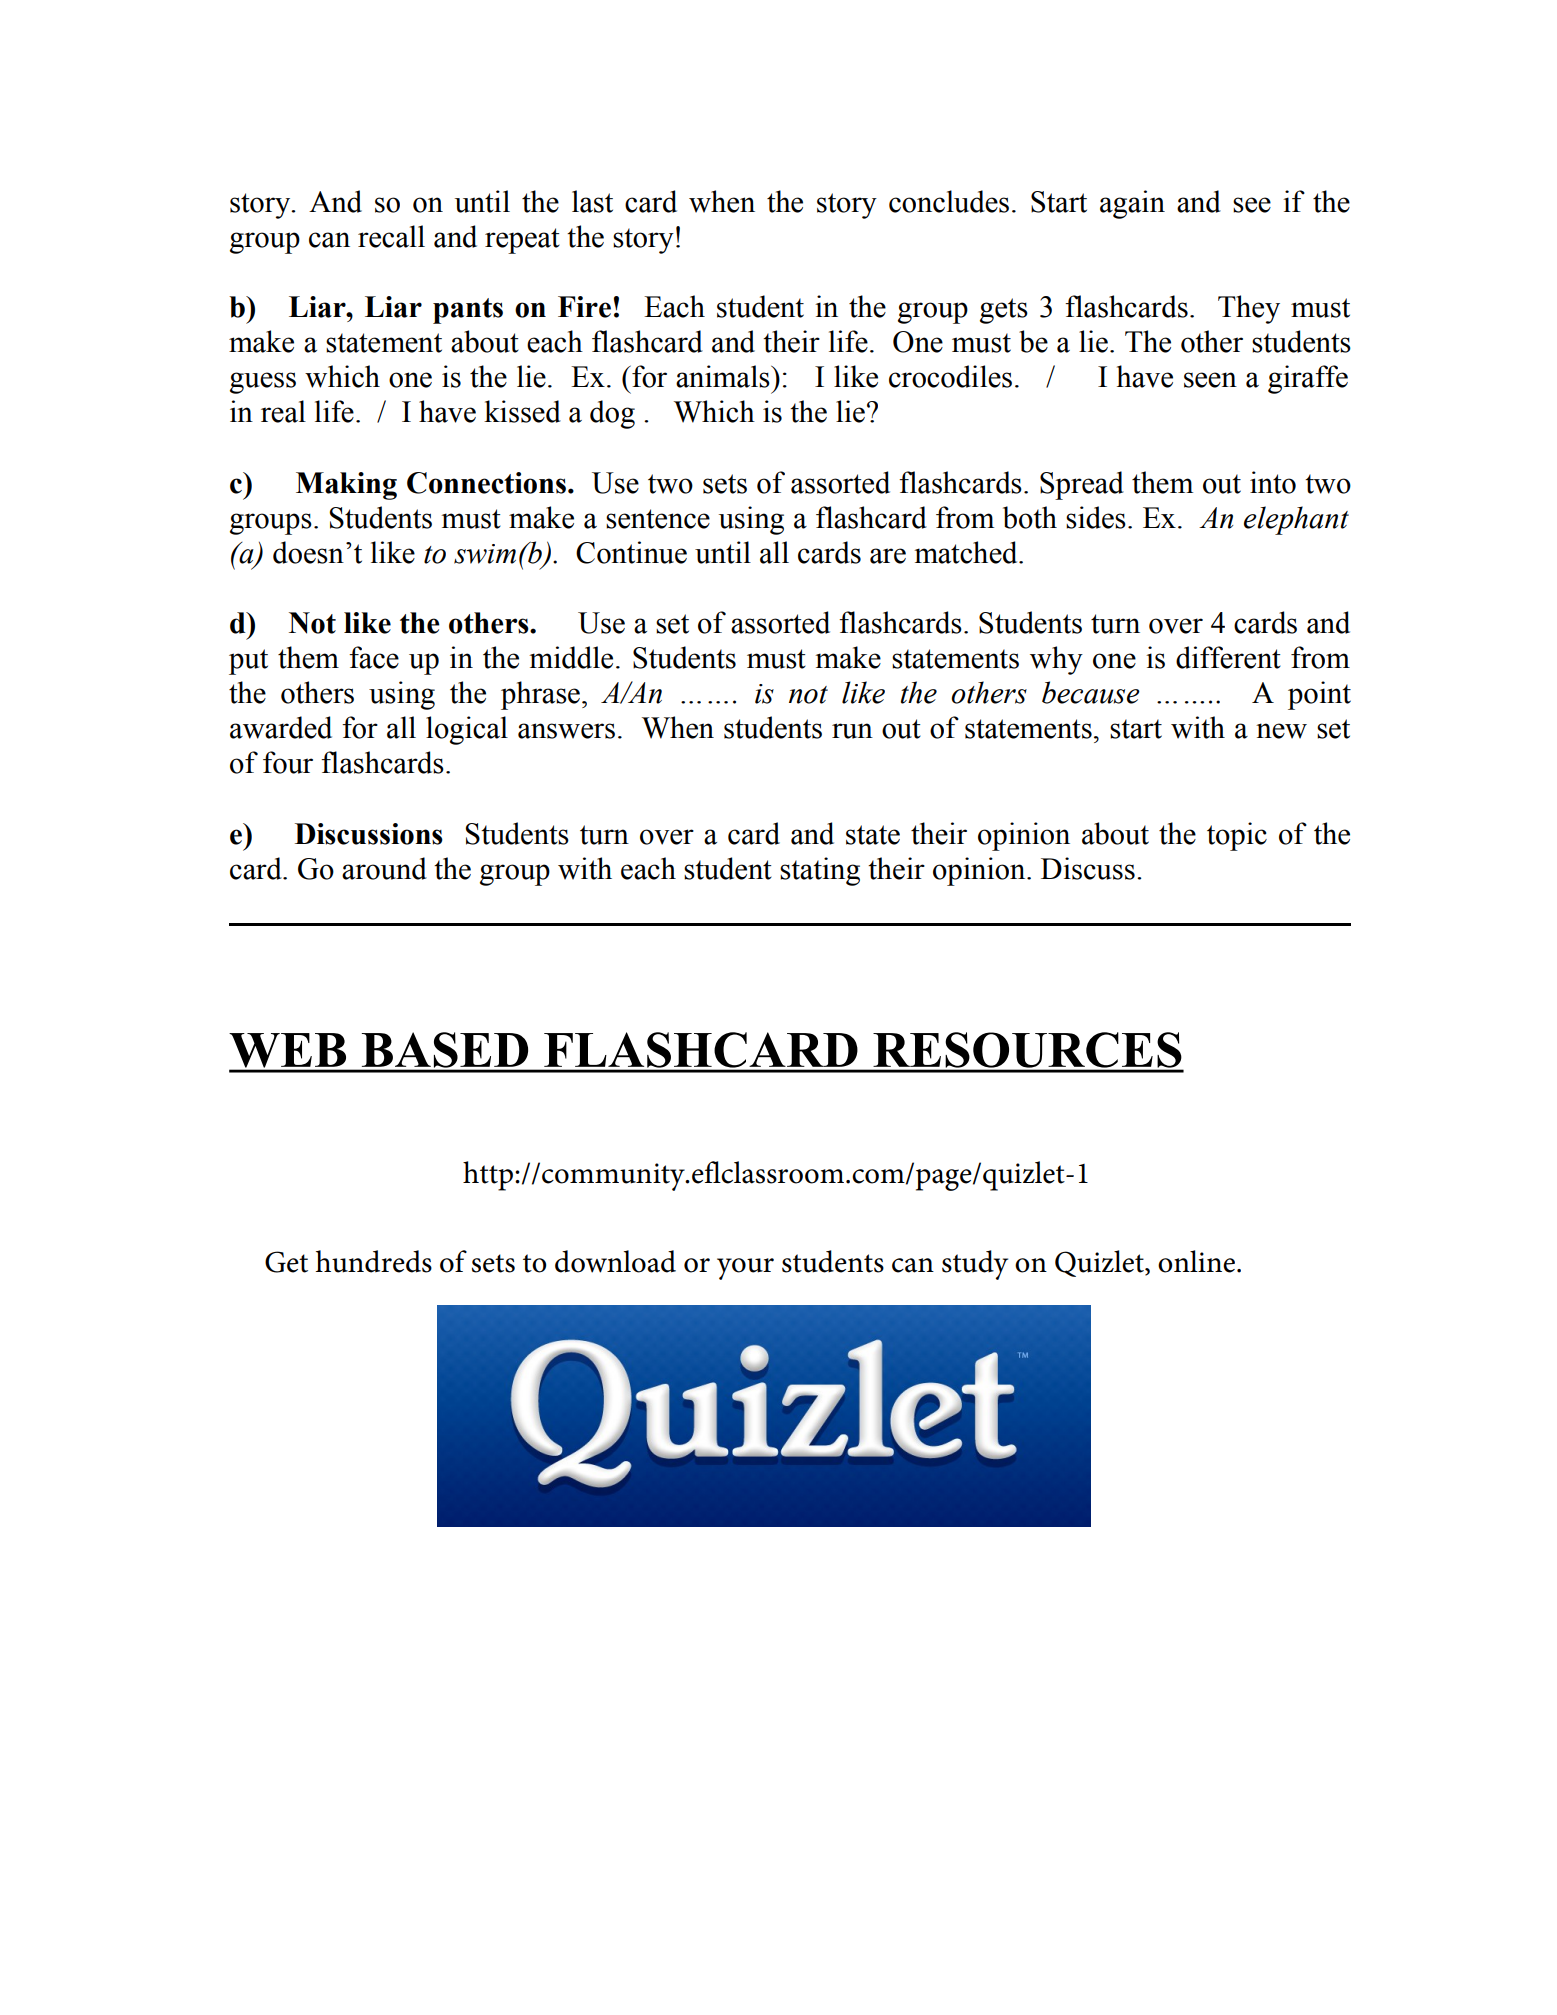  I want to click on concludes, so click(949, 201).
